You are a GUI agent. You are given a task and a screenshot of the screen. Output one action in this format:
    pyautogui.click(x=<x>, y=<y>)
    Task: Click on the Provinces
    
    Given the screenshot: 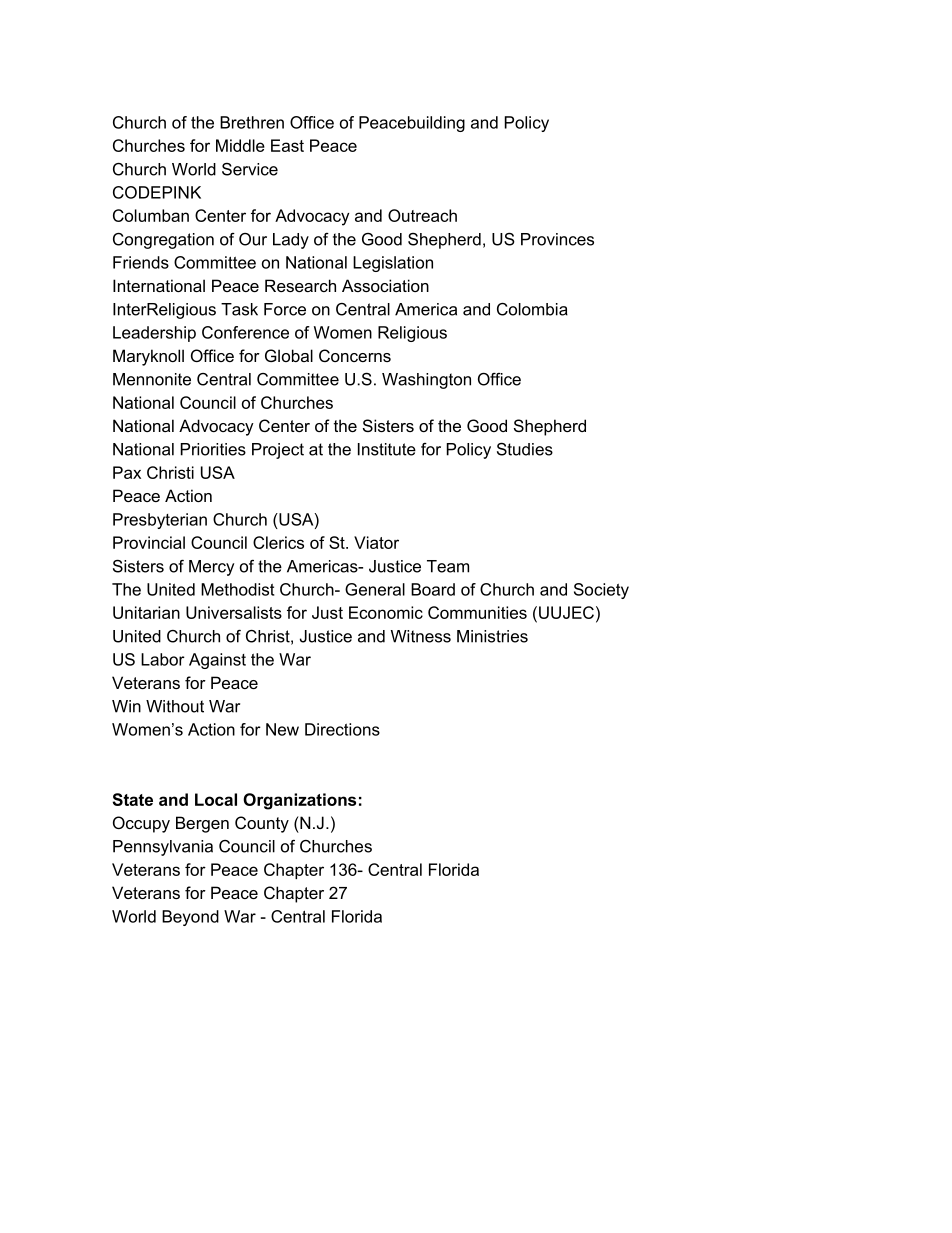 What is the action you would take?
    pyautogui.click(x=557, y=239)
